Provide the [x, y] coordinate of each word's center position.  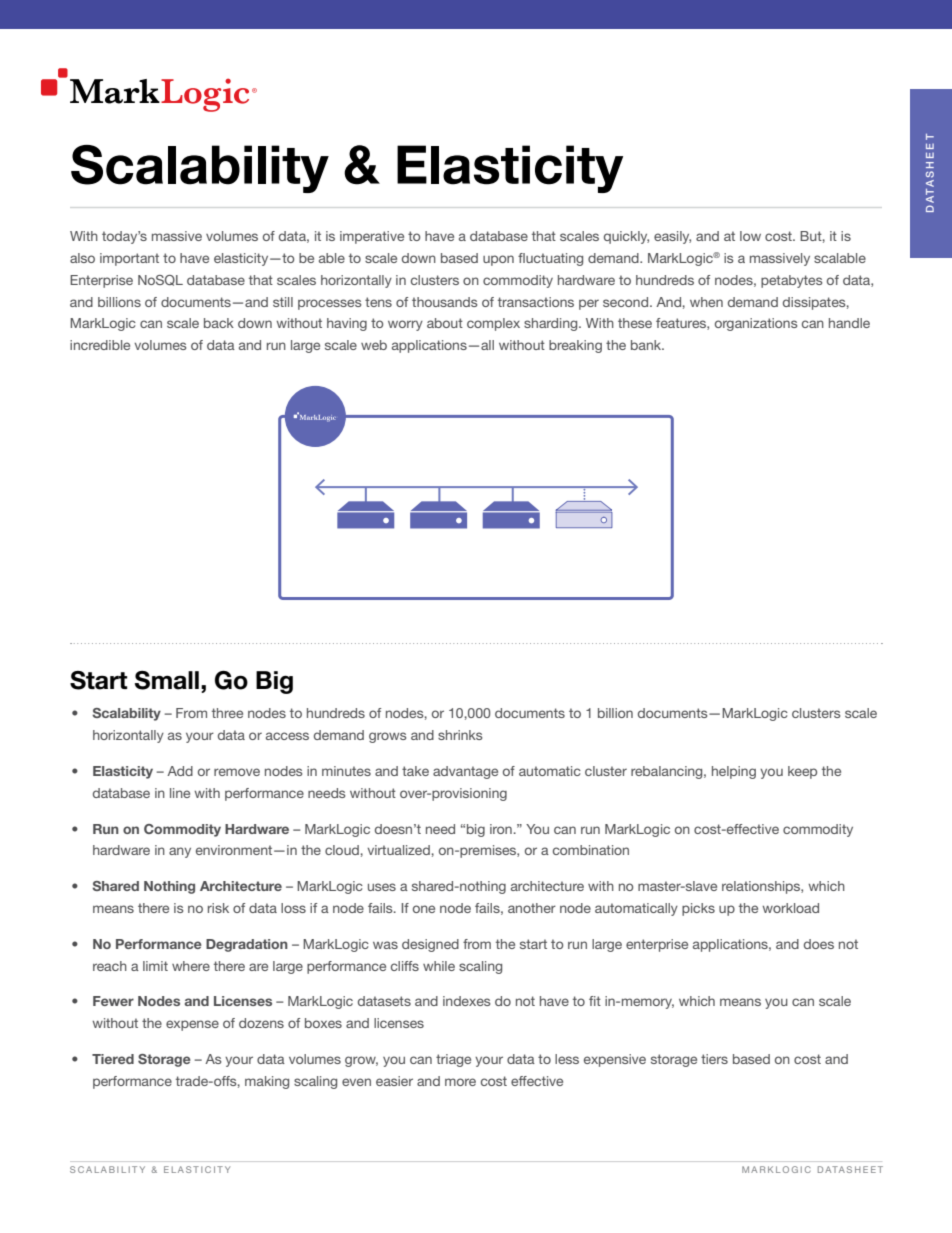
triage [453, 1060]
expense [192, 1025]
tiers [714, 1059]
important [129, 259]
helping [734, 772]
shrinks [460, 735]
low [750, 236]
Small [167, 680]
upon [498, 260]
